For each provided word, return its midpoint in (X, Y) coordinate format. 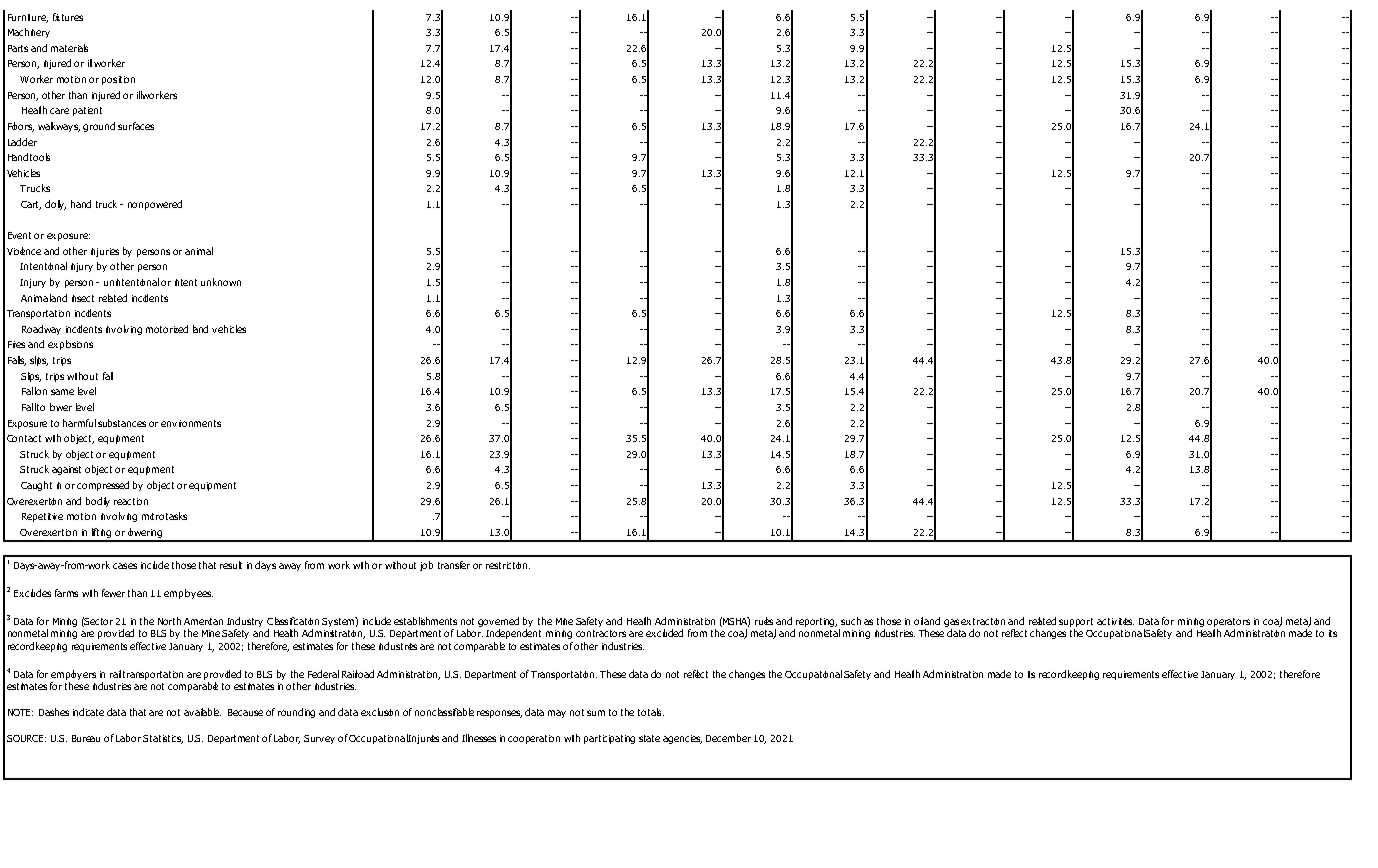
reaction (131, 501)
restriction (508, 565)
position (118, 80)
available (202, 712)
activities (1115, 621)
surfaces (136, 126)
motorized (167, 329)
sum (596, 713)
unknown (221, 282)
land (200, 329)
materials (69, 48)
